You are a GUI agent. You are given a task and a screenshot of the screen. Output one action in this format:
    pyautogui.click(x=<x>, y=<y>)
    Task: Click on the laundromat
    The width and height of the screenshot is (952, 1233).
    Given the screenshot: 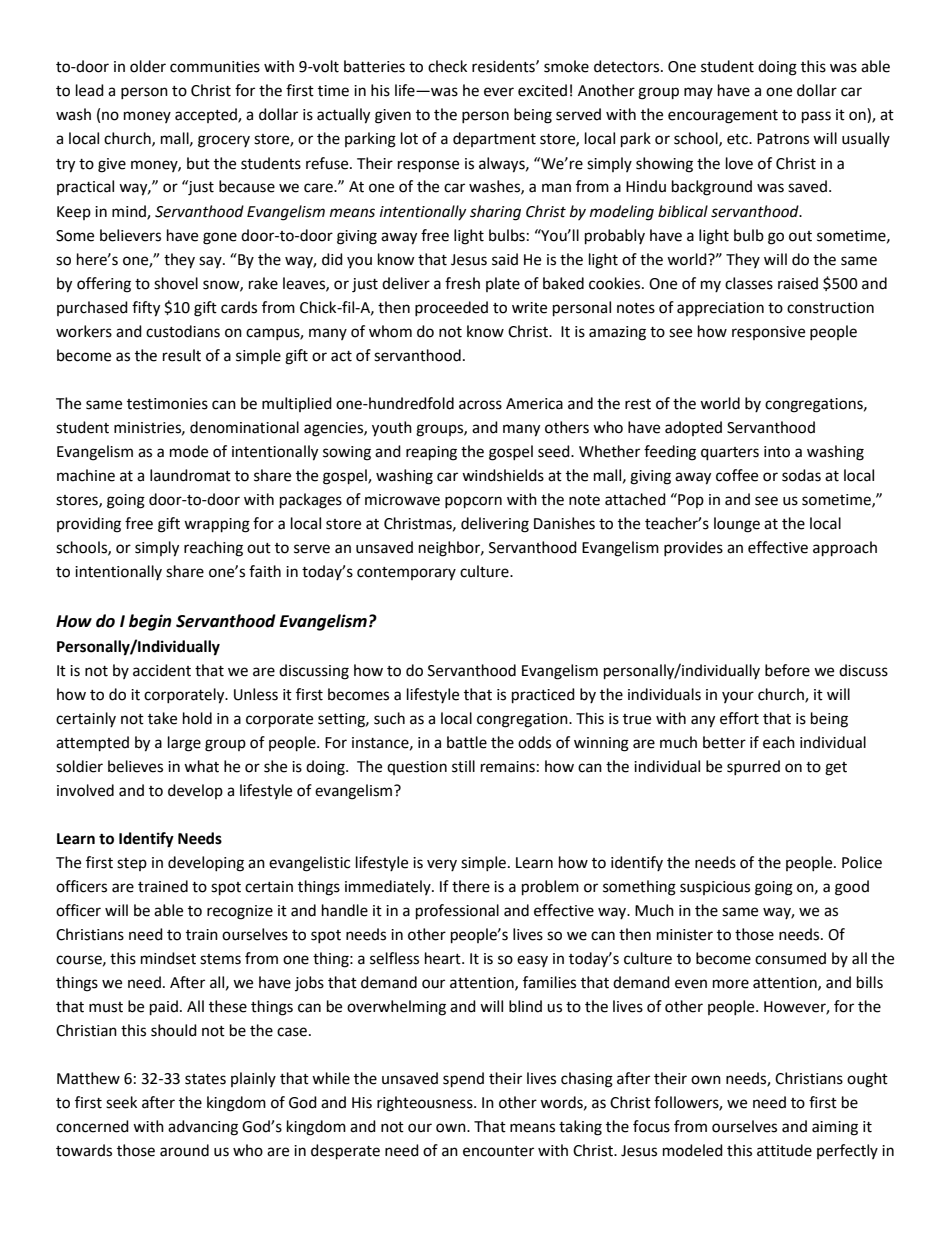 What is the action you would take?
    pyautogui.click(x=190, y=475)
